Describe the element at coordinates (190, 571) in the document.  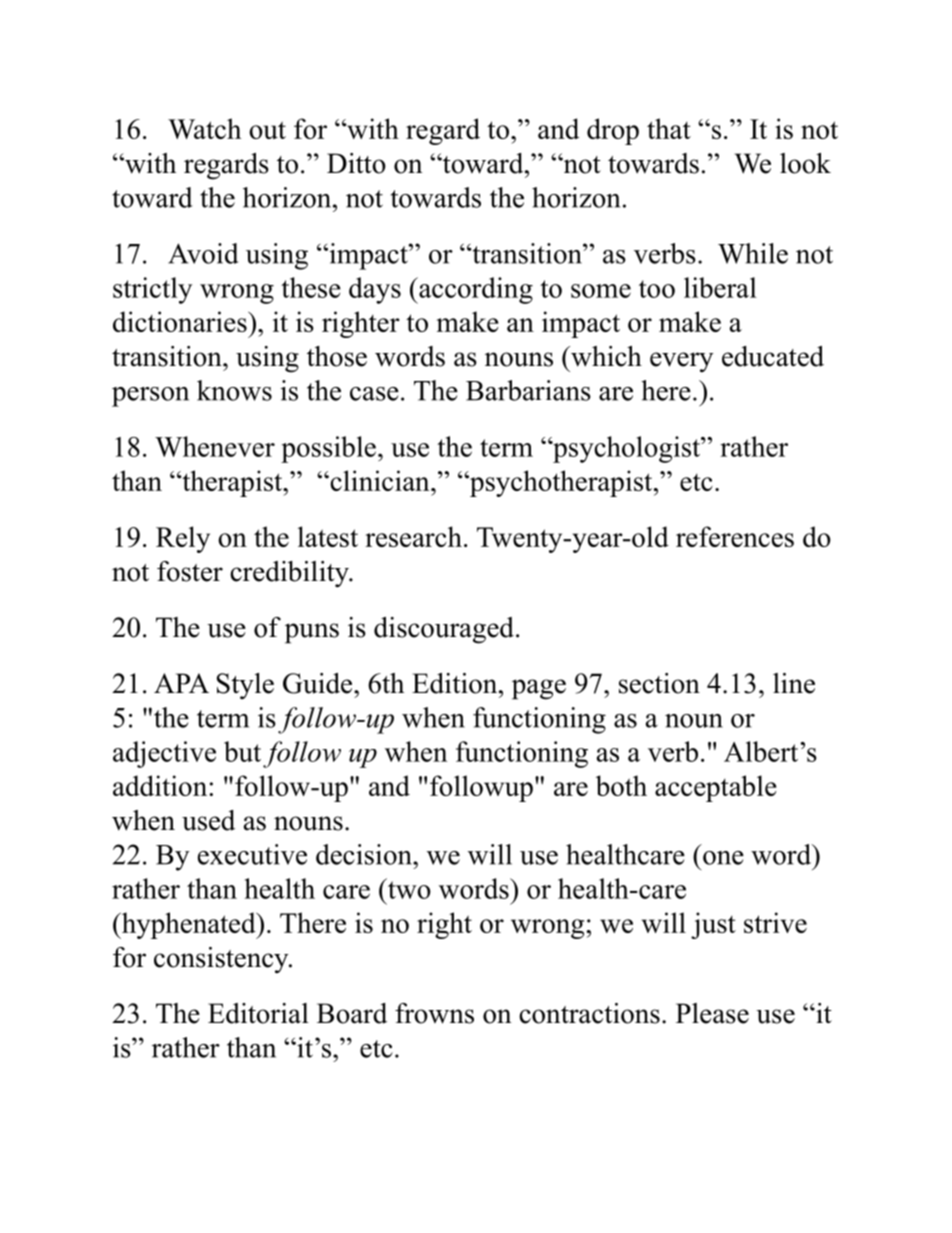
I see `foster` at that location.
